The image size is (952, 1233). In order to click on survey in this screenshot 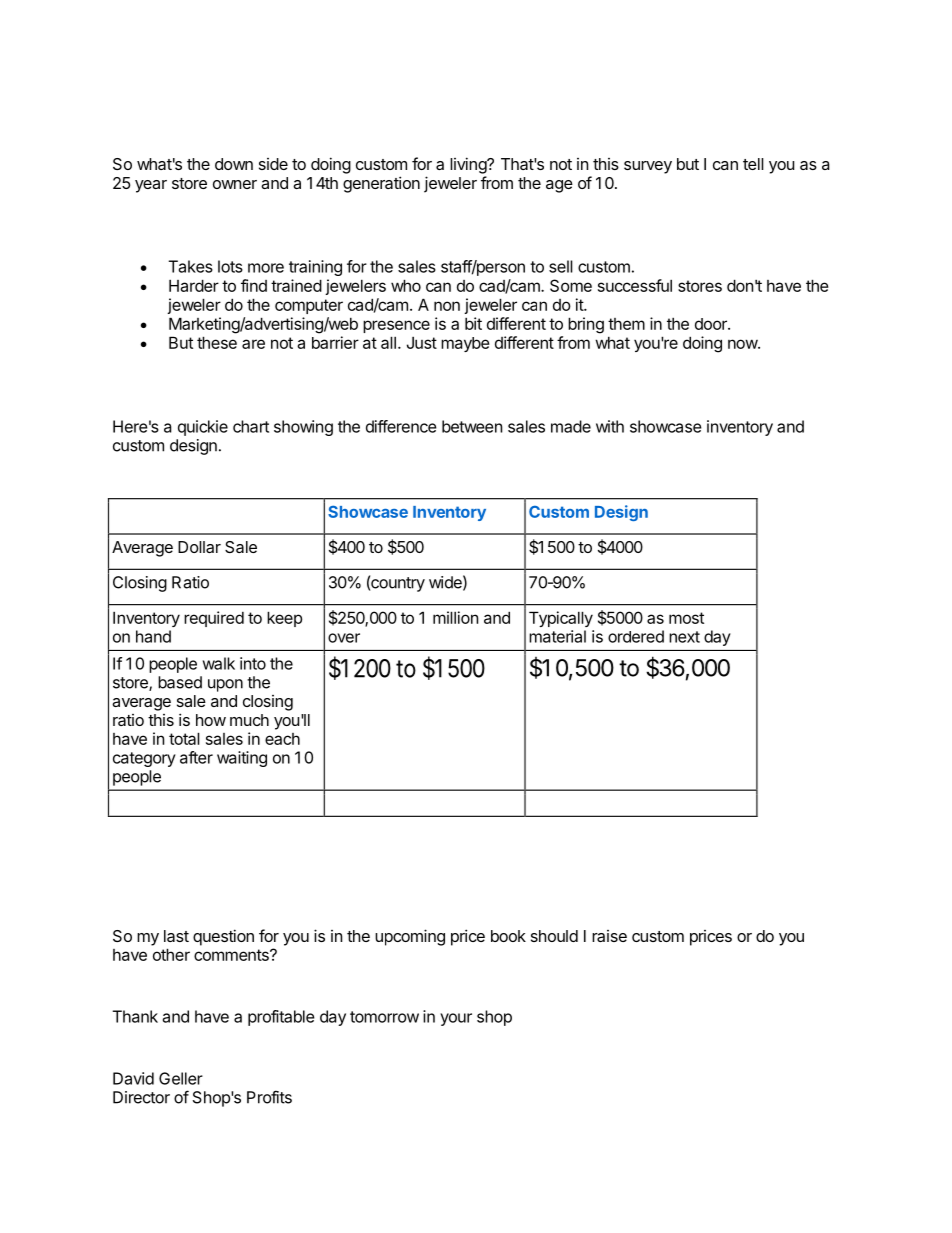, I will do `click(648, 167)`.
